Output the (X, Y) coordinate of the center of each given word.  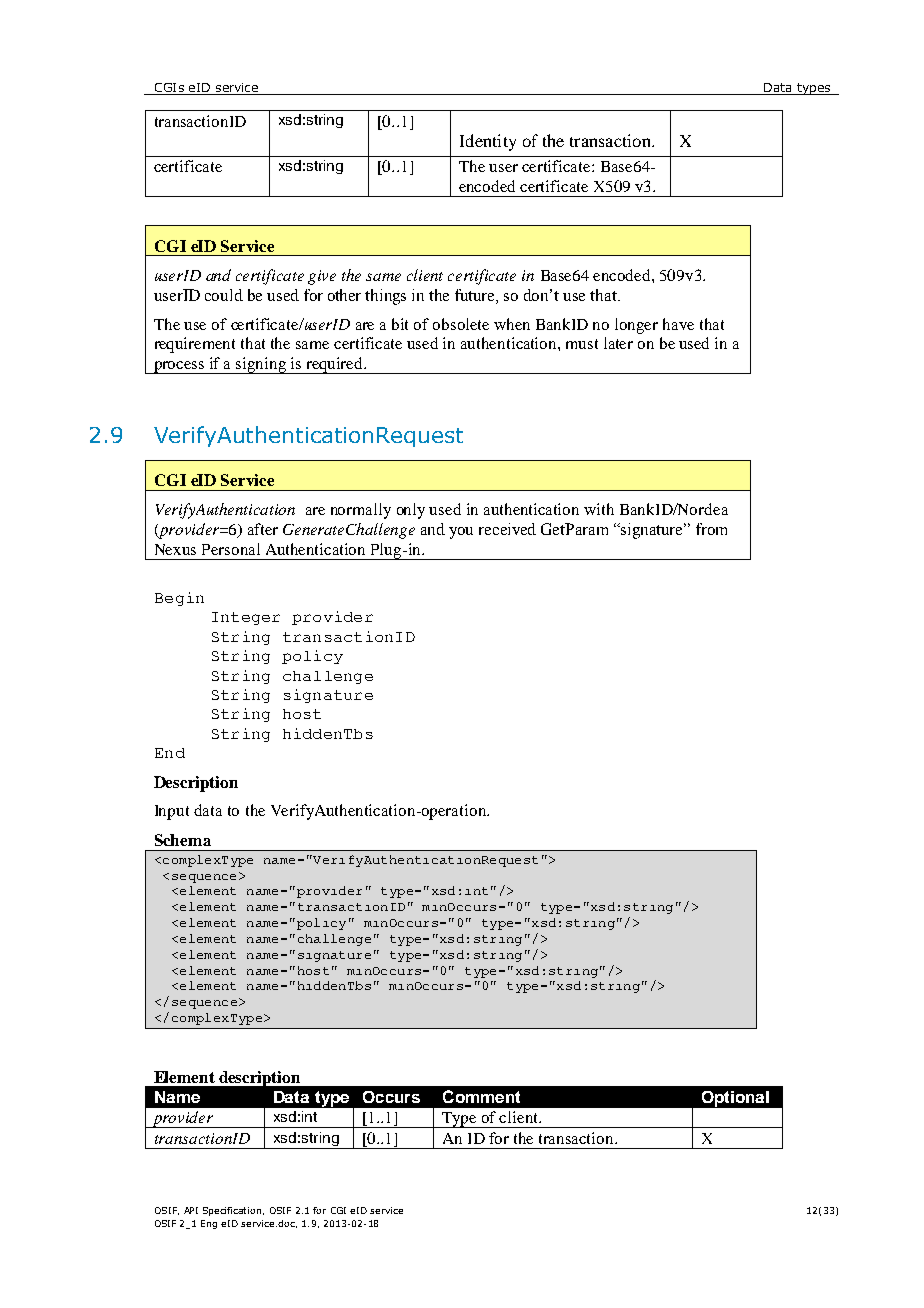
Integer (246, 618)
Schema (183, 840)
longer (636, 326)
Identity (488, 142)
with (599, 509)
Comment (481, 1096)
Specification (233, 1211)
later (618, 343)
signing (262, 365)
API (191, 1210)
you (461, 533)
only (411, 511)
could (224, 295)
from (711, 529)
